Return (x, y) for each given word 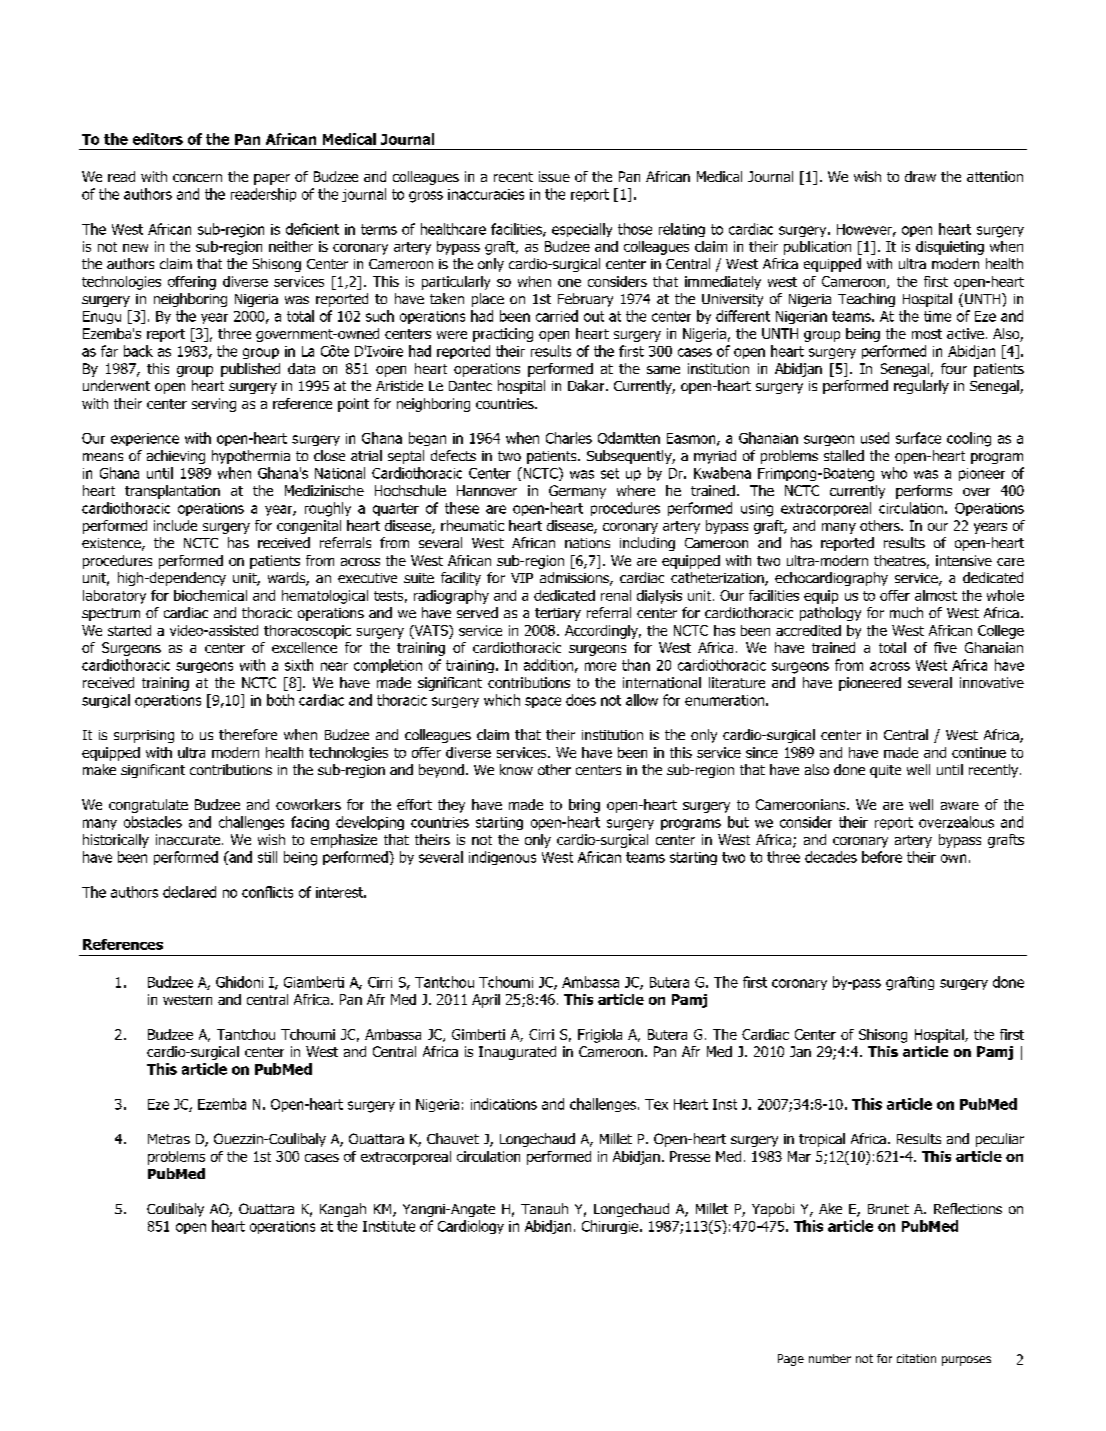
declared (189, 892)
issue (554, 176)
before (882, 857)
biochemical (210, 595)
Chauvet (453, 1138)
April (486, 1001)
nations (587, 543)
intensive (964, 560)
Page (791, 1360)
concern (197, 178)
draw (920, 176)
